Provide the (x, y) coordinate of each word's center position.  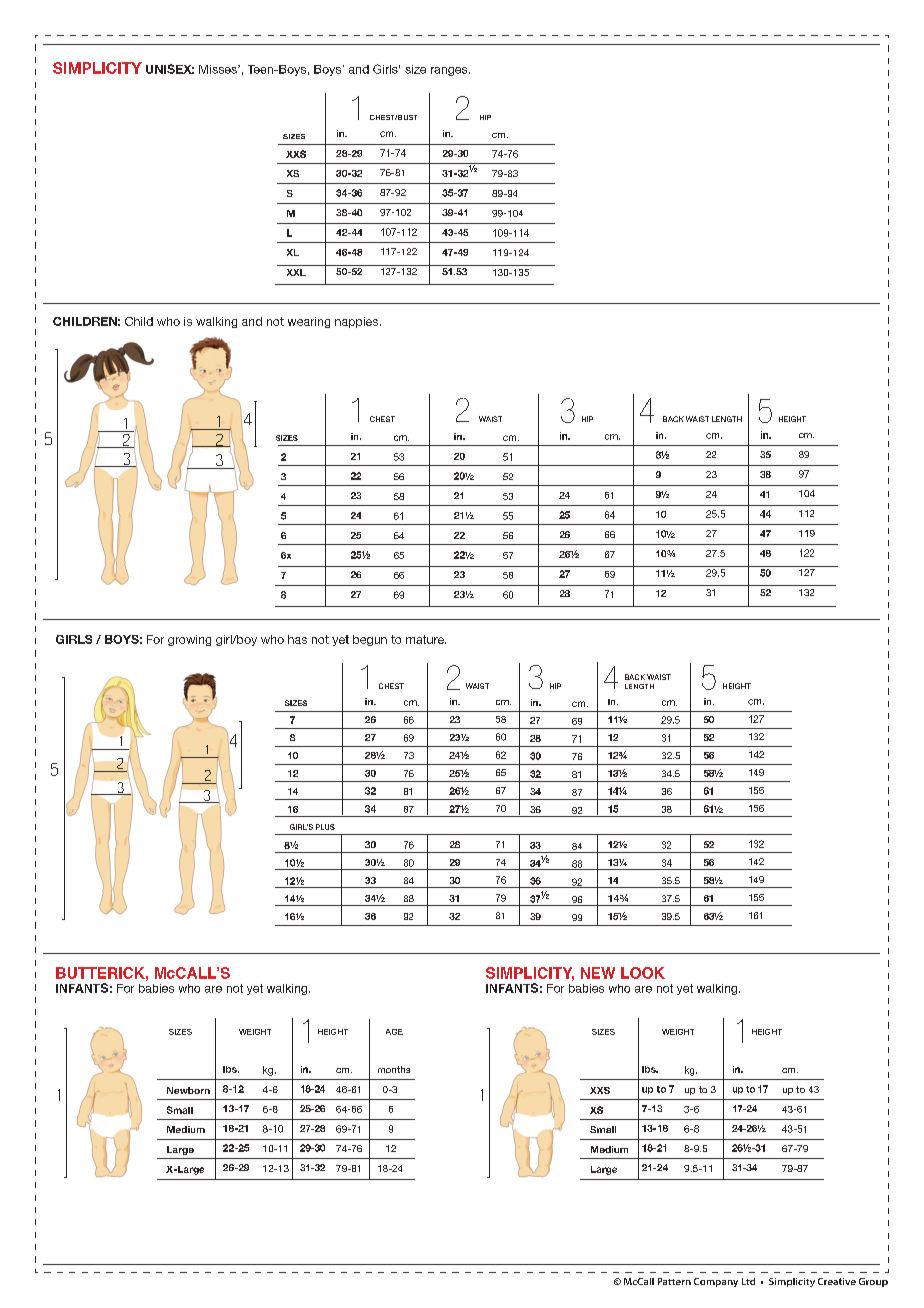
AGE (394, 1032)
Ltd (748, 1281)
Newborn (188, 1090)
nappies (358, 322)
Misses (219, 69)
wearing (309, 322)
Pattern (674, 1281)
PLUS (325, 827)
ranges (450, 71)
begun (370, 640)
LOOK (643, 973)
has (297, 639)
